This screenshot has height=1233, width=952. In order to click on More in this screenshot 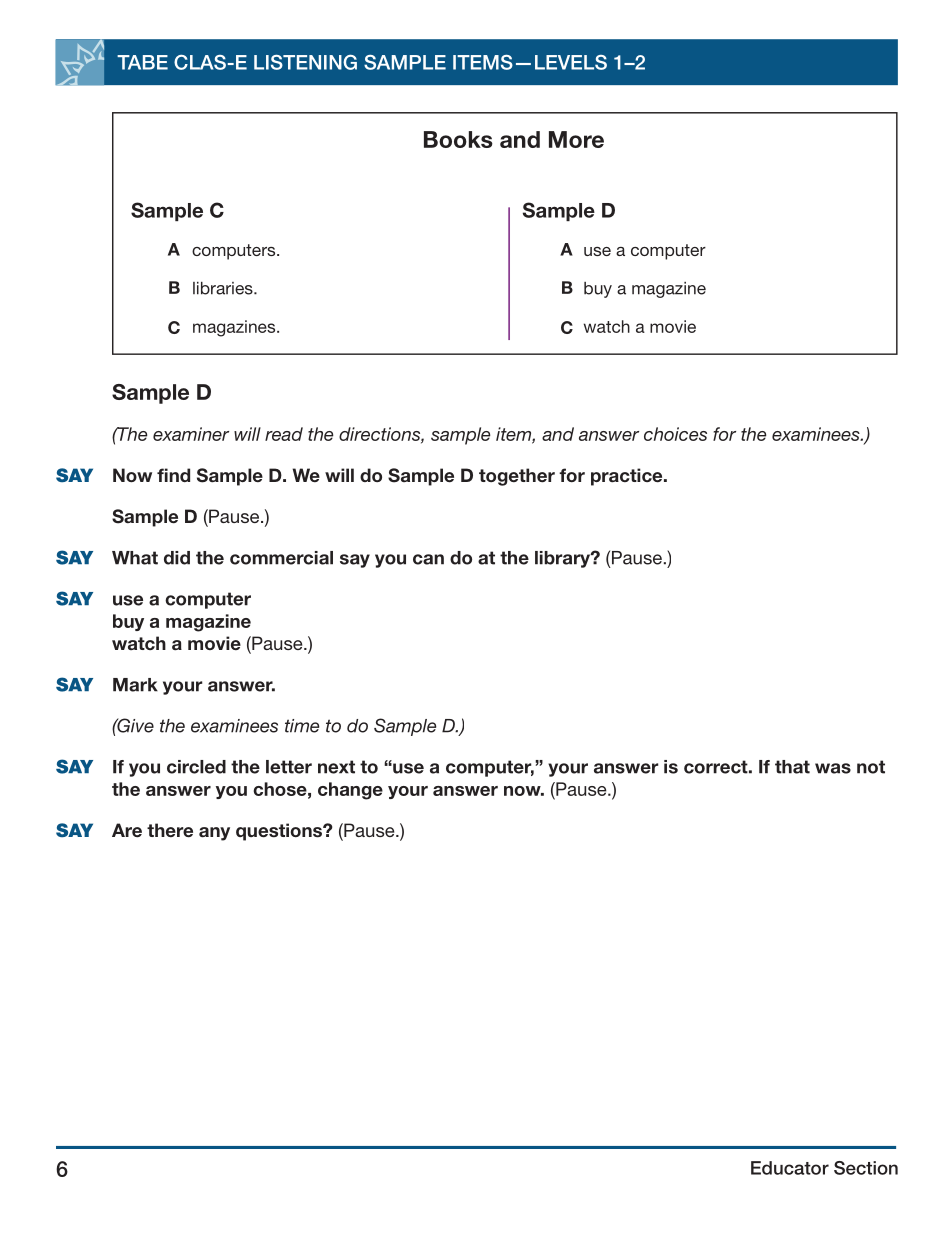, I will do `click(576, 139)`.
